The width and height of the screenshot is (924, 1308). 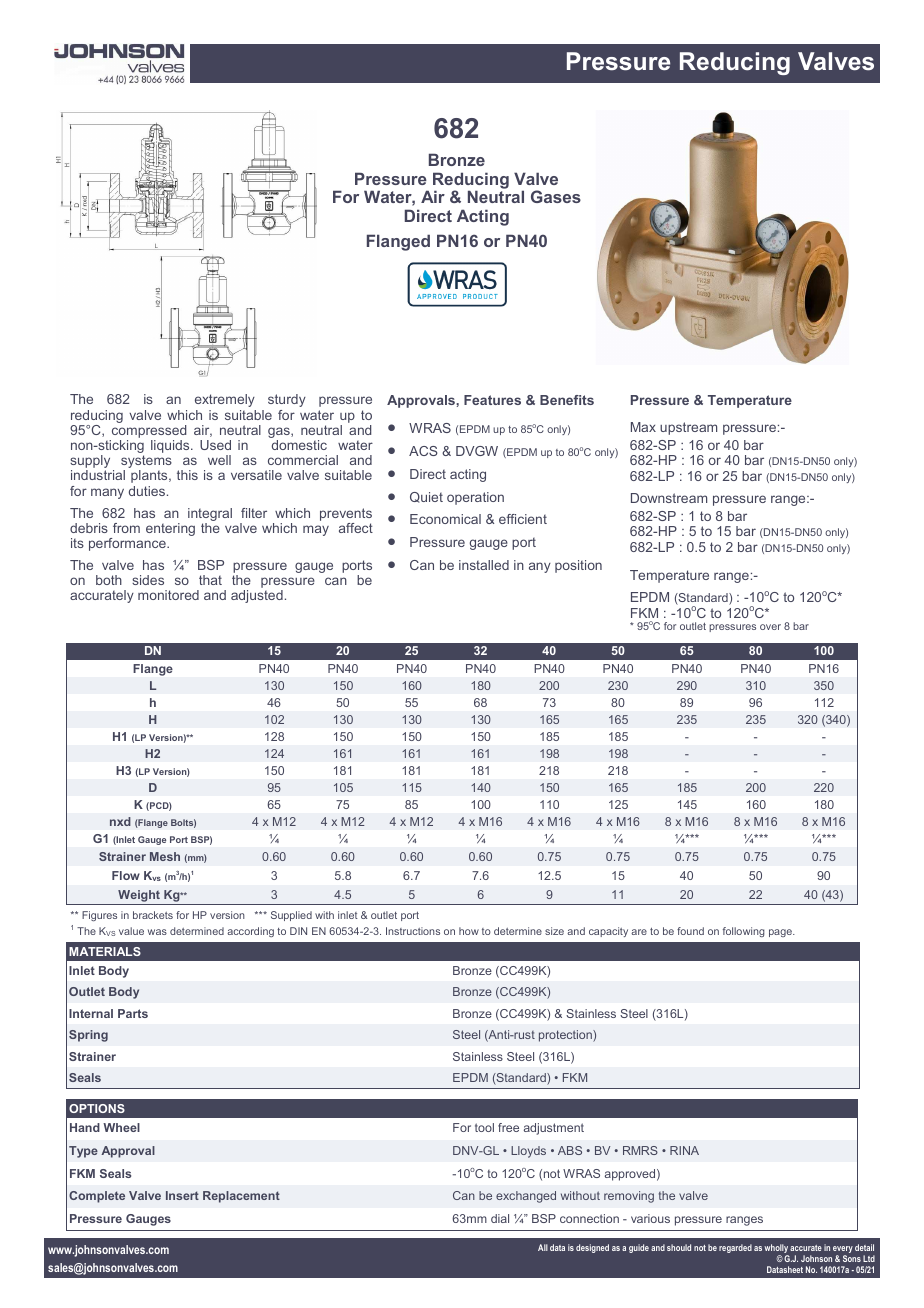 I want to click on Insert, so click(x=182, y=1195).
